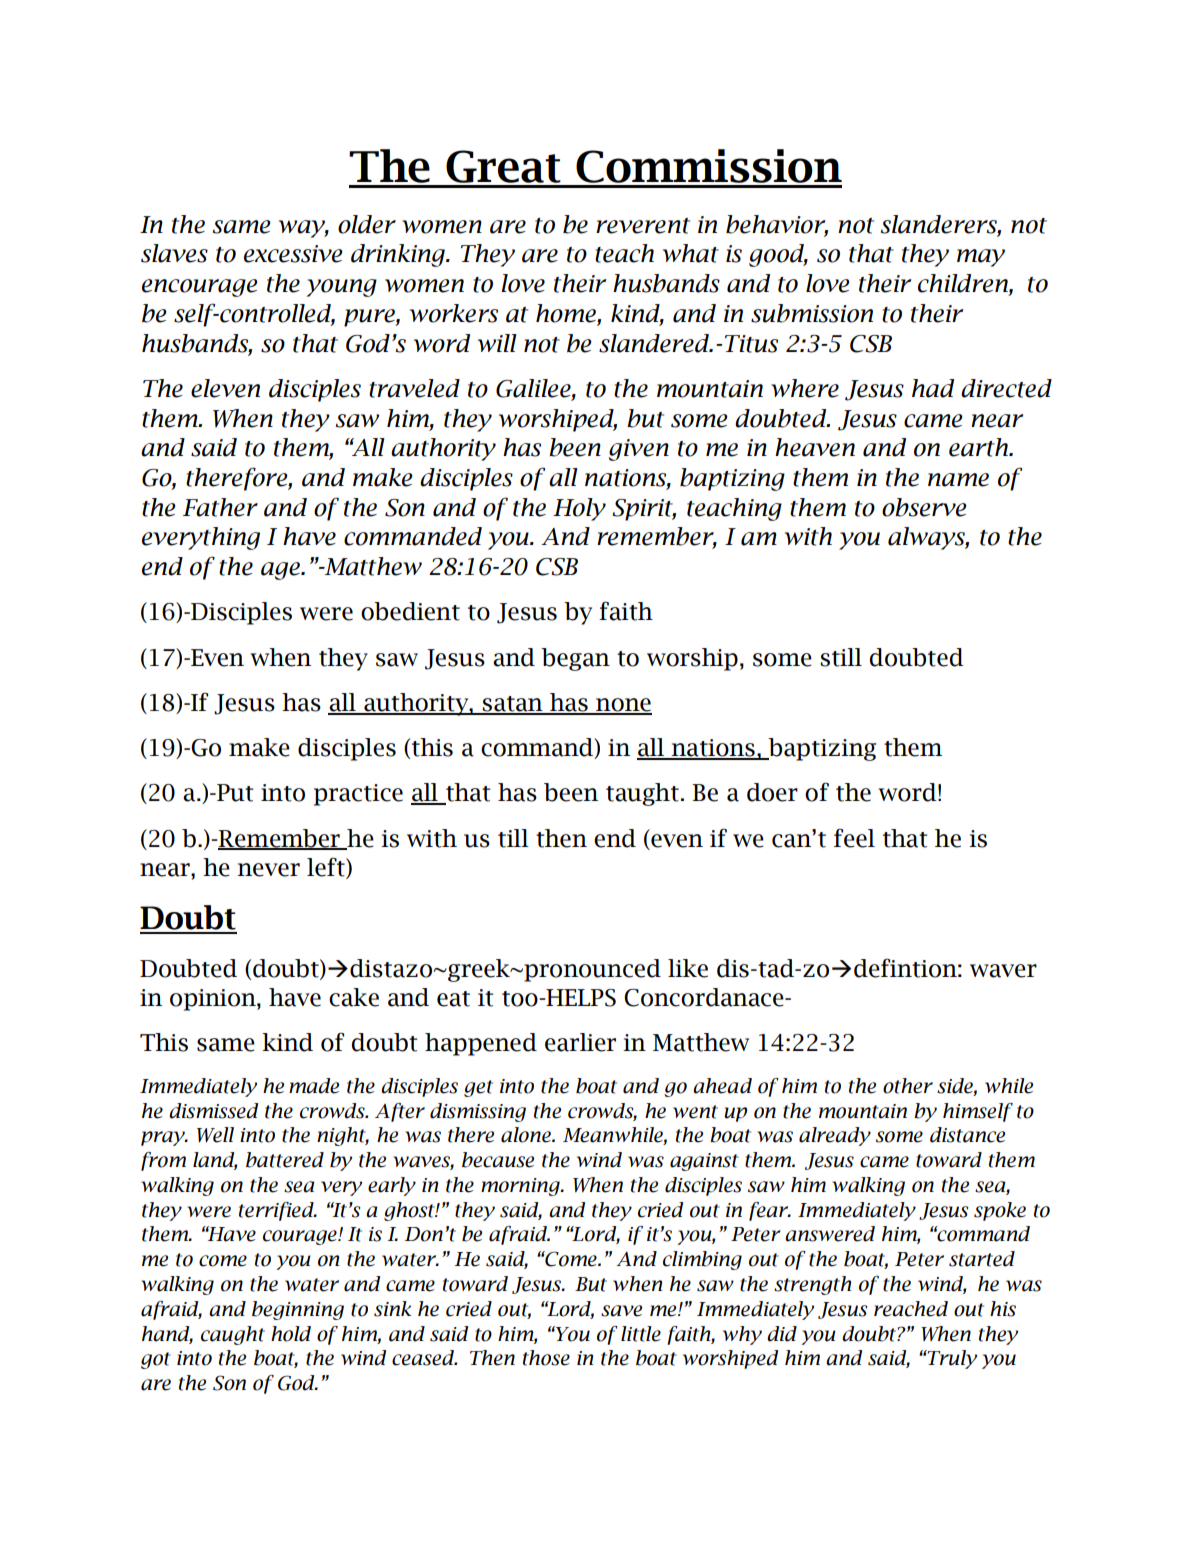  I want to click on practice, so click(358, 795).
